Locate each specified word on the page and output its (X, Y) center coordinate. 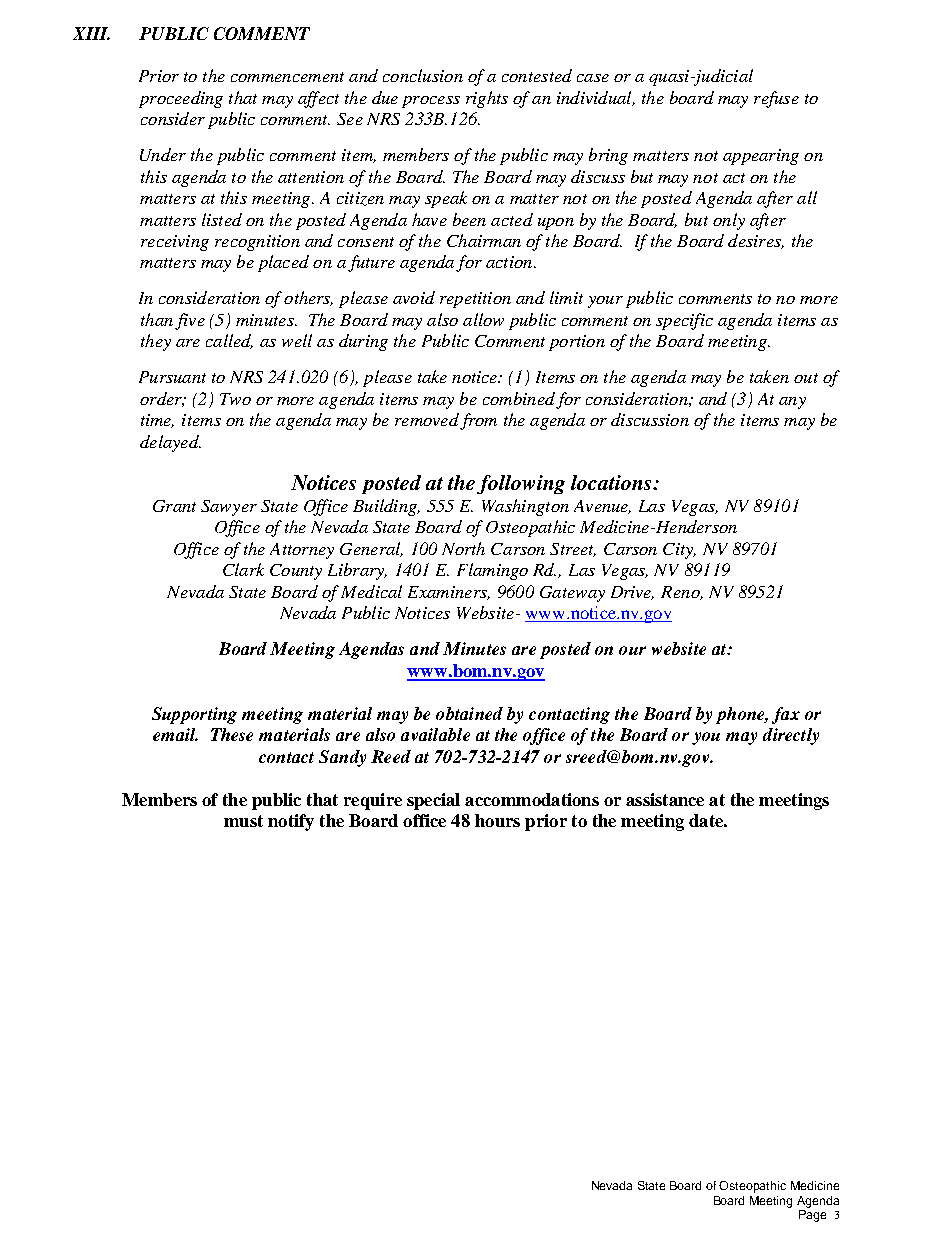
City (679, 551)
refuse (776, 99)
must (243, 821)
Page (812, 1214)
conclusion (423, 75)
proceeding (181, 99)
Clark (243, 569)
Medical (371, 591)
